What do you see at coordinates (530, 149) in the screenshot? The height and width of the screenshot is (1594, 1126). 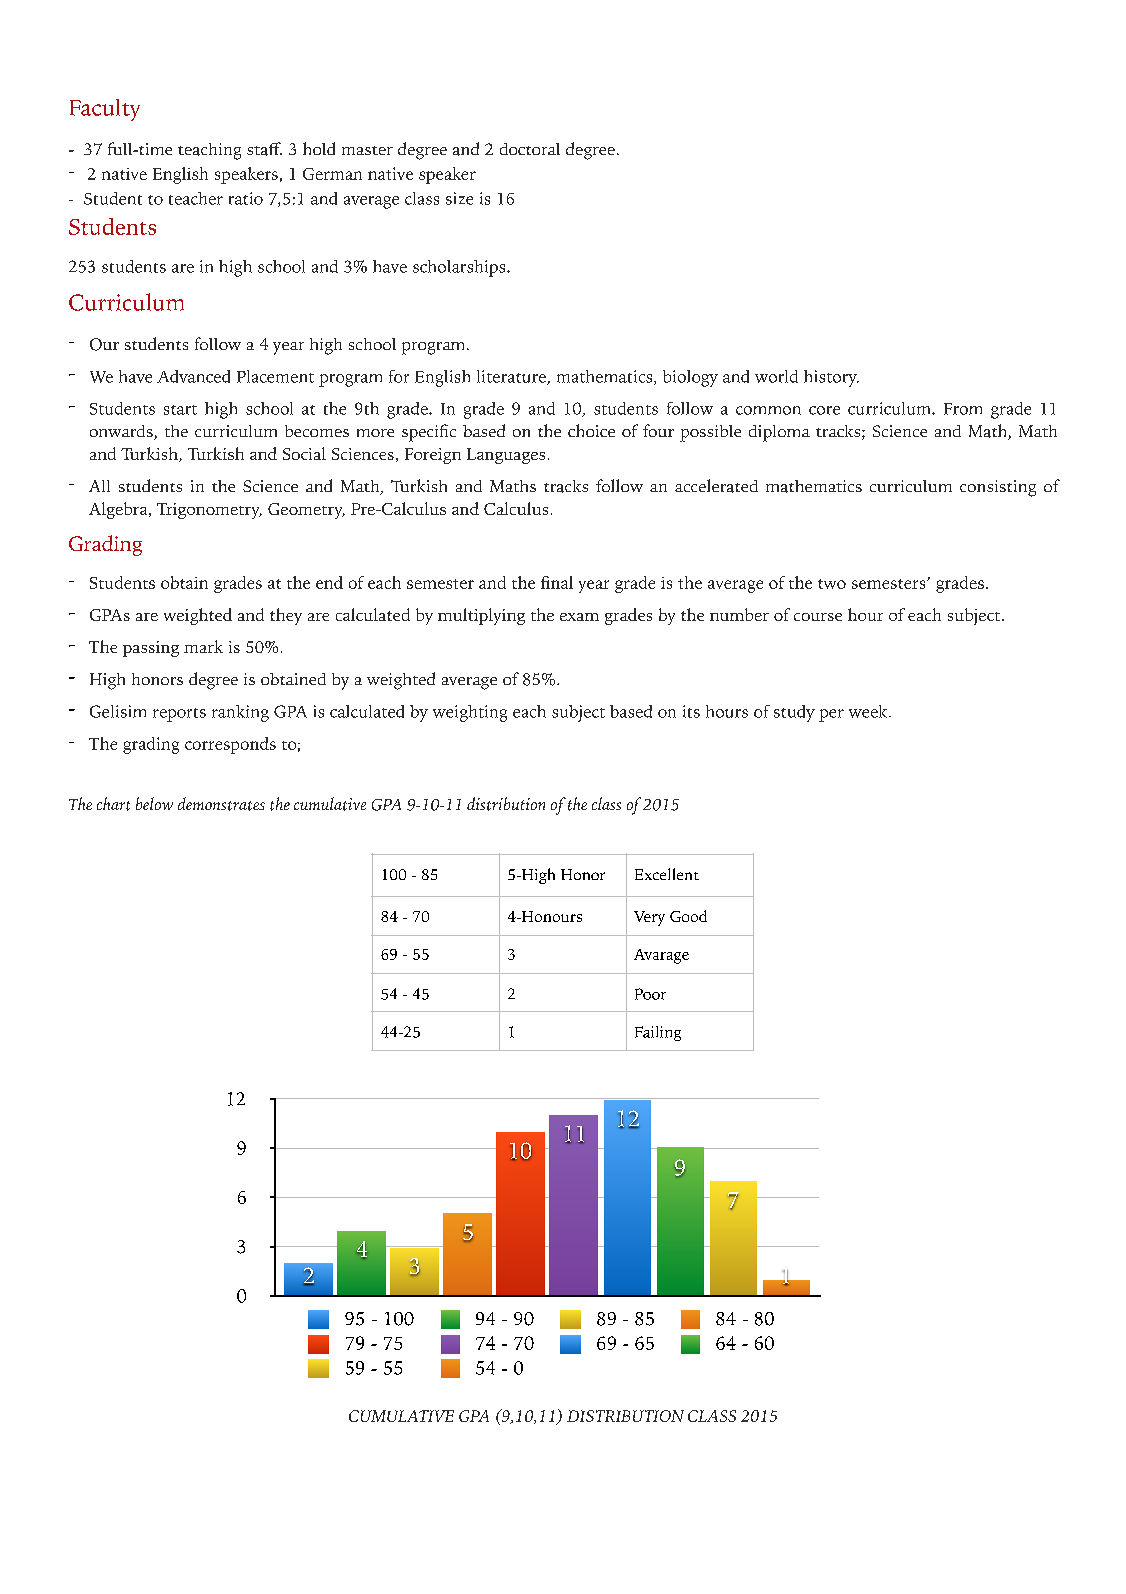 I see `doctoral` at bounding box center [530, 149].
